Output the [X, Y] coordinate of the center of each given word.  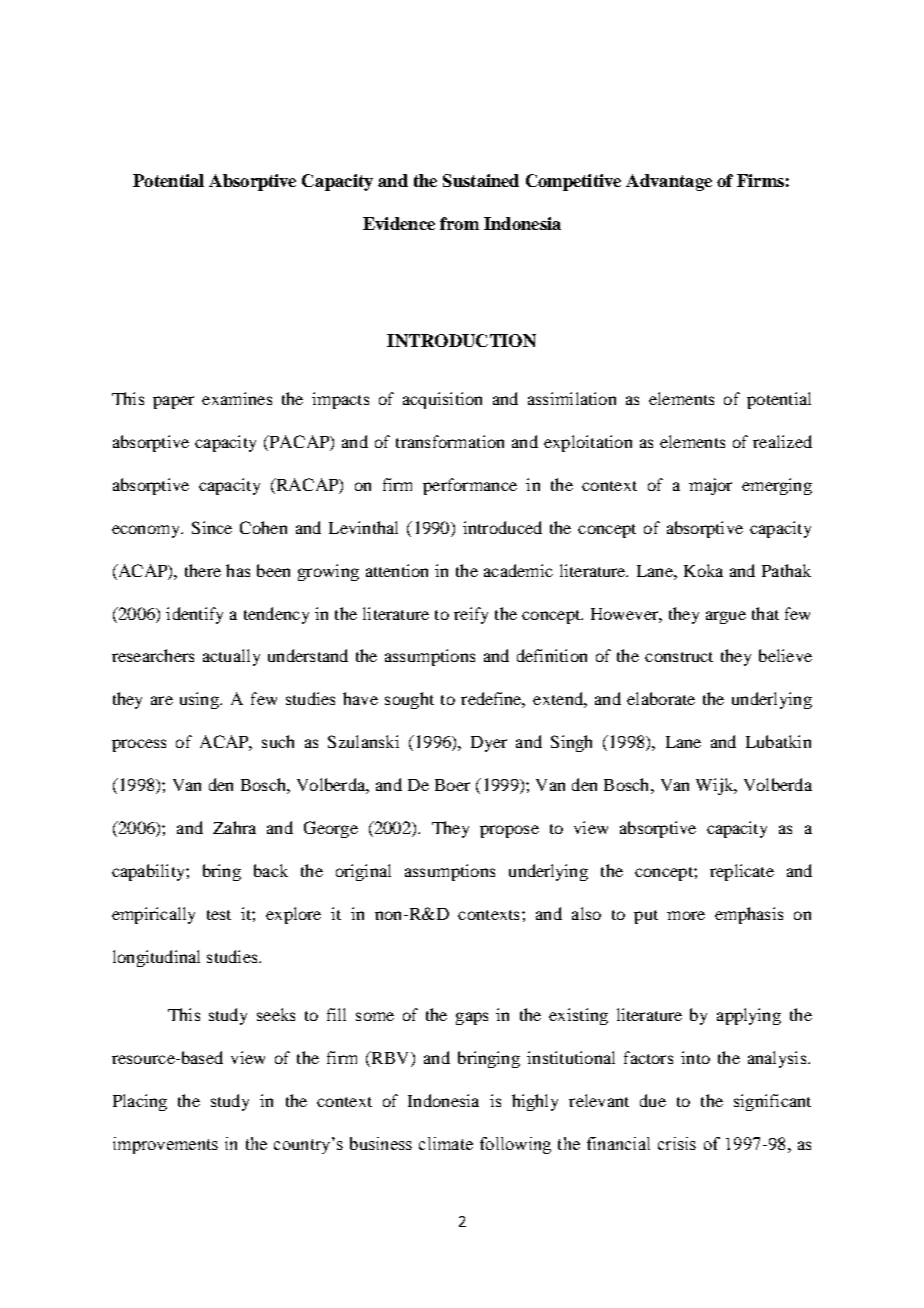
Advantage [669, 182]
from [459, 223]
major [710, 486]
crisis [677, 1143]
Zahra [234, 827]
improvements [165, 1145]
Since [212, 527]
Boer [452, 785]
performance [470, 486]
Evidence [399, 223]
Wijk [716, 786]
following [515, 1145]
